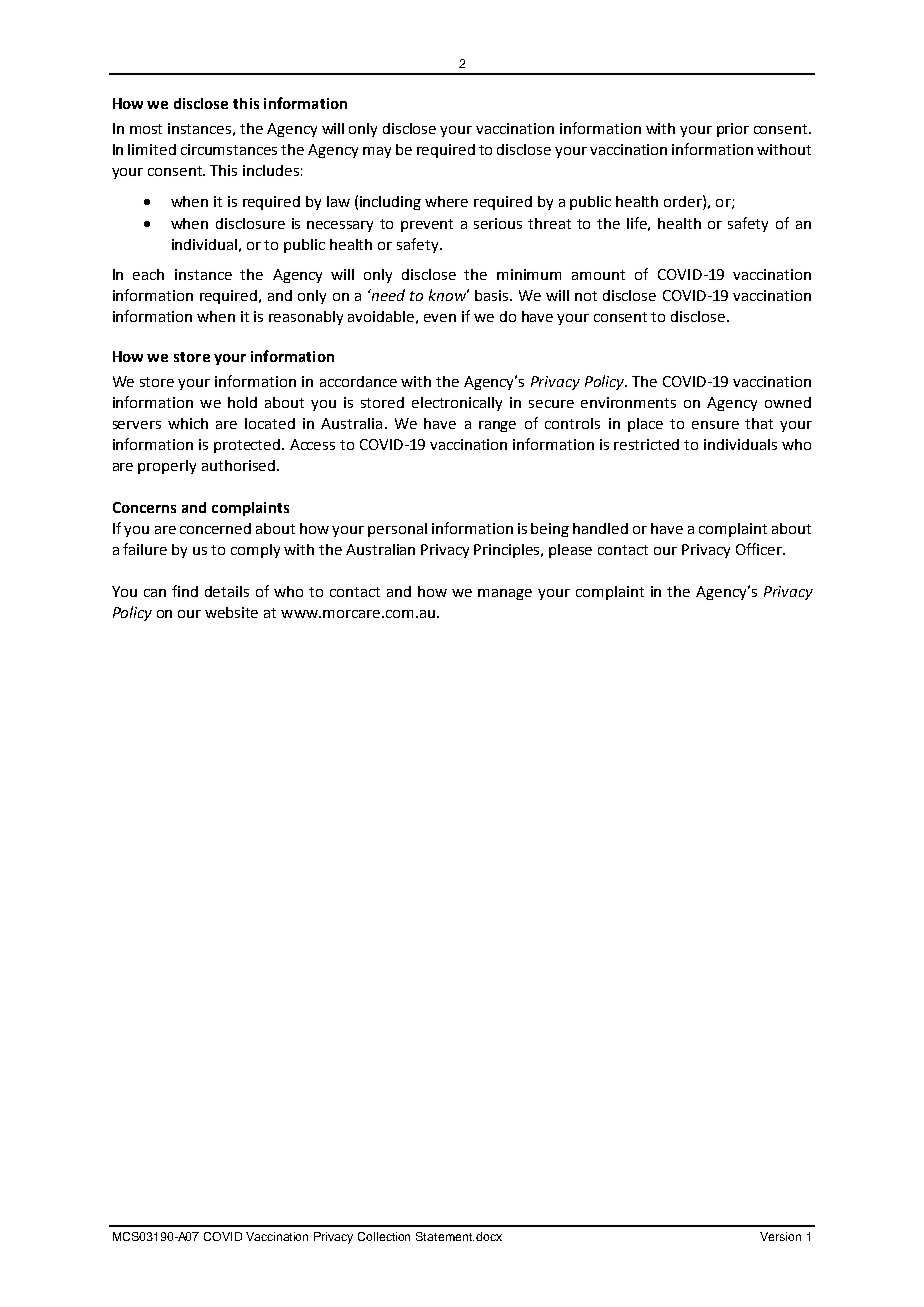  I want to click on please, so click(570, 551).
